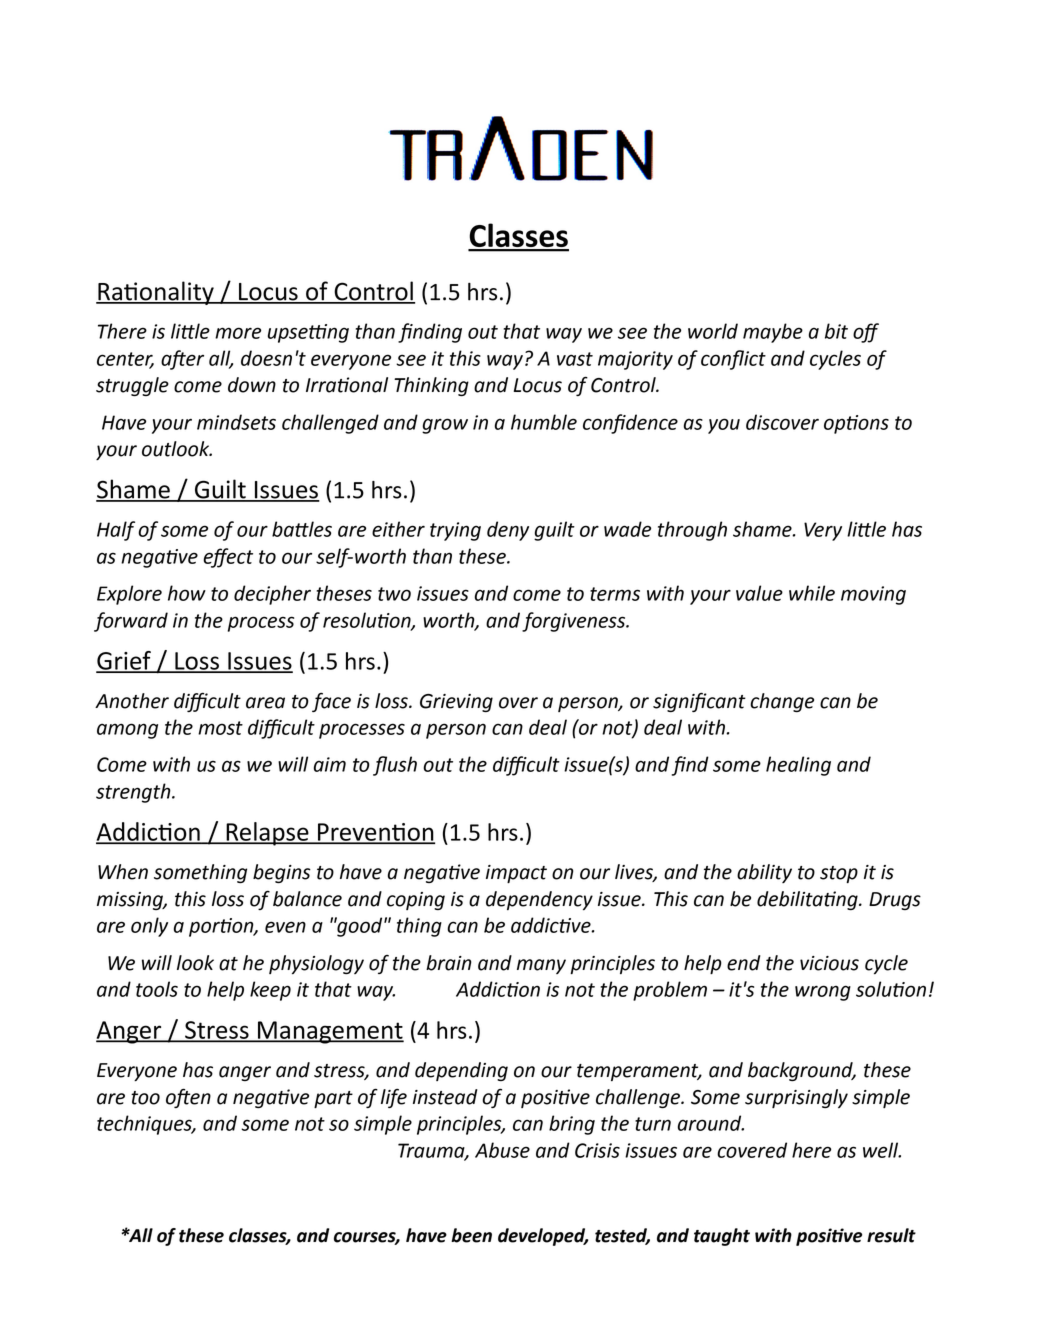 This screenshot has height=1343, width=1037. I want to click on while, so click(812, 593).
